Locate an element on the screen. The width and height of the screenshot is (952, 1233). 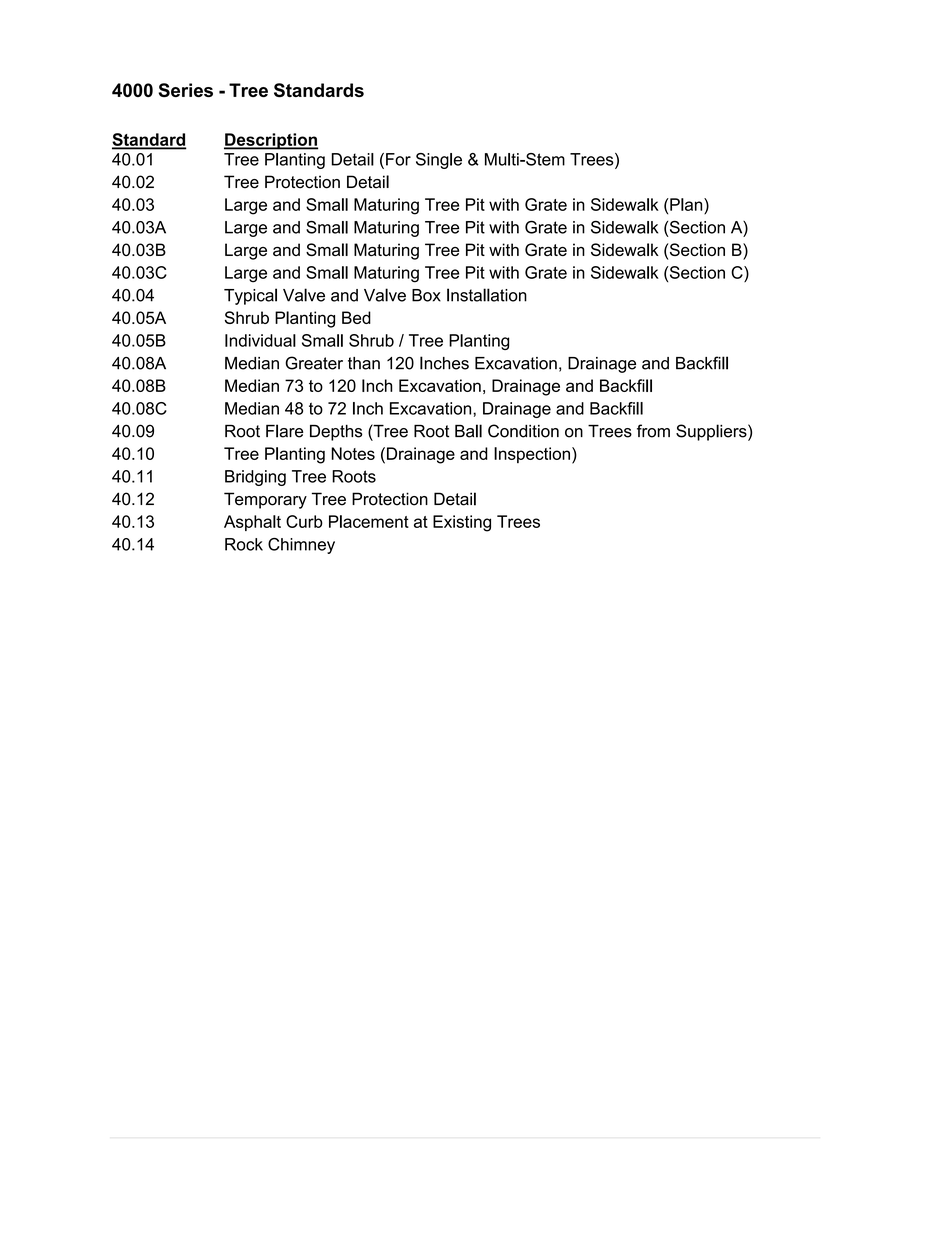
Condition is located at coordinates (523, 431).
